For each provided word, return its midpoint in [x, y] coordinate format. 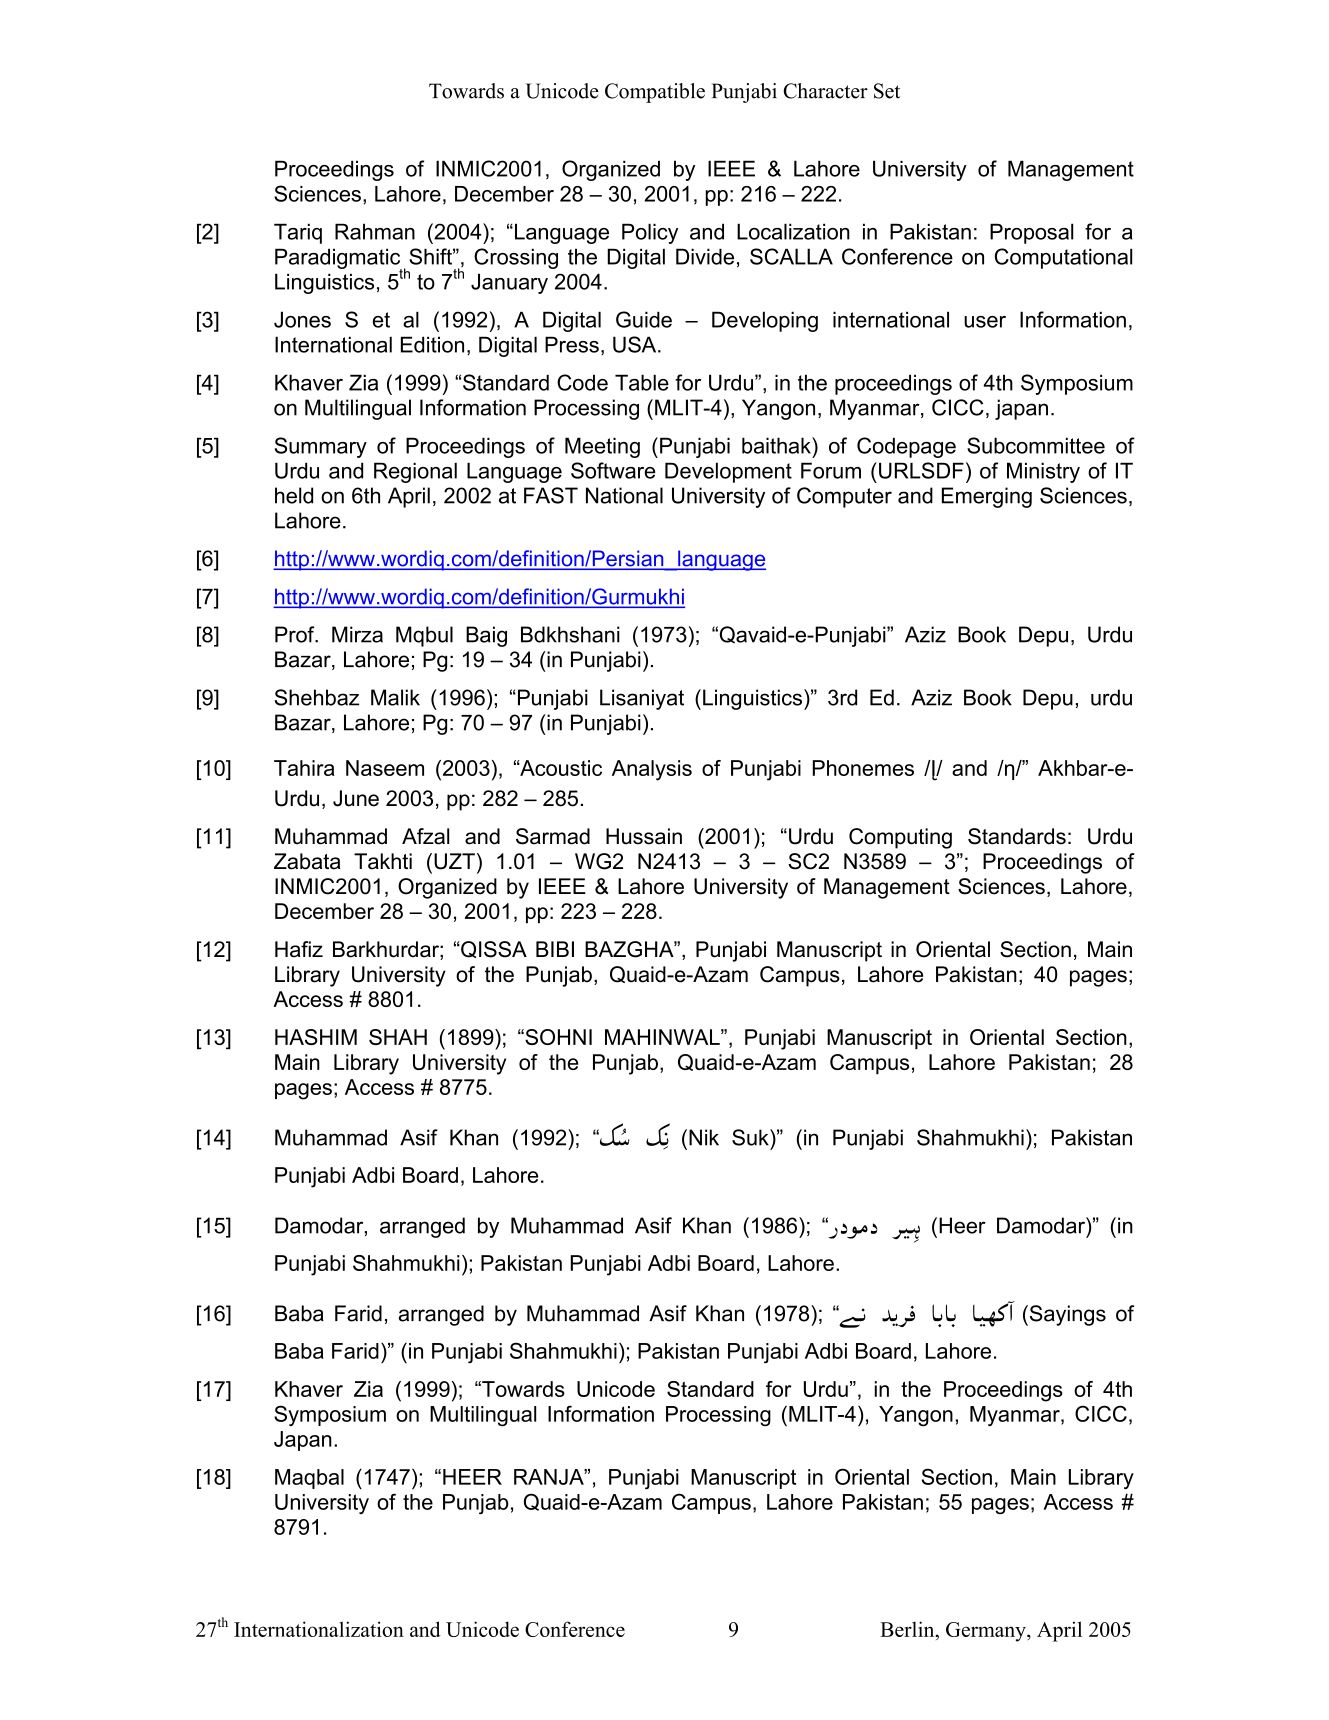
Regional [415, 472]
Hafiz [299, 949]
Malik [395, 697]
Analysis [652, 770]
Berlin [908, 1629]
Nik [704, 1137]
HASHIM [316, 1037]
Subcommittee [1036, 445]
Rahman [375, 231]
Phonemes [863, 768]
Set [887, 91]
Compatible [655, 93]
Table [642, 382]
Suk [751, 1137]
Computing [900, 838]
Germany [987, 1632]
